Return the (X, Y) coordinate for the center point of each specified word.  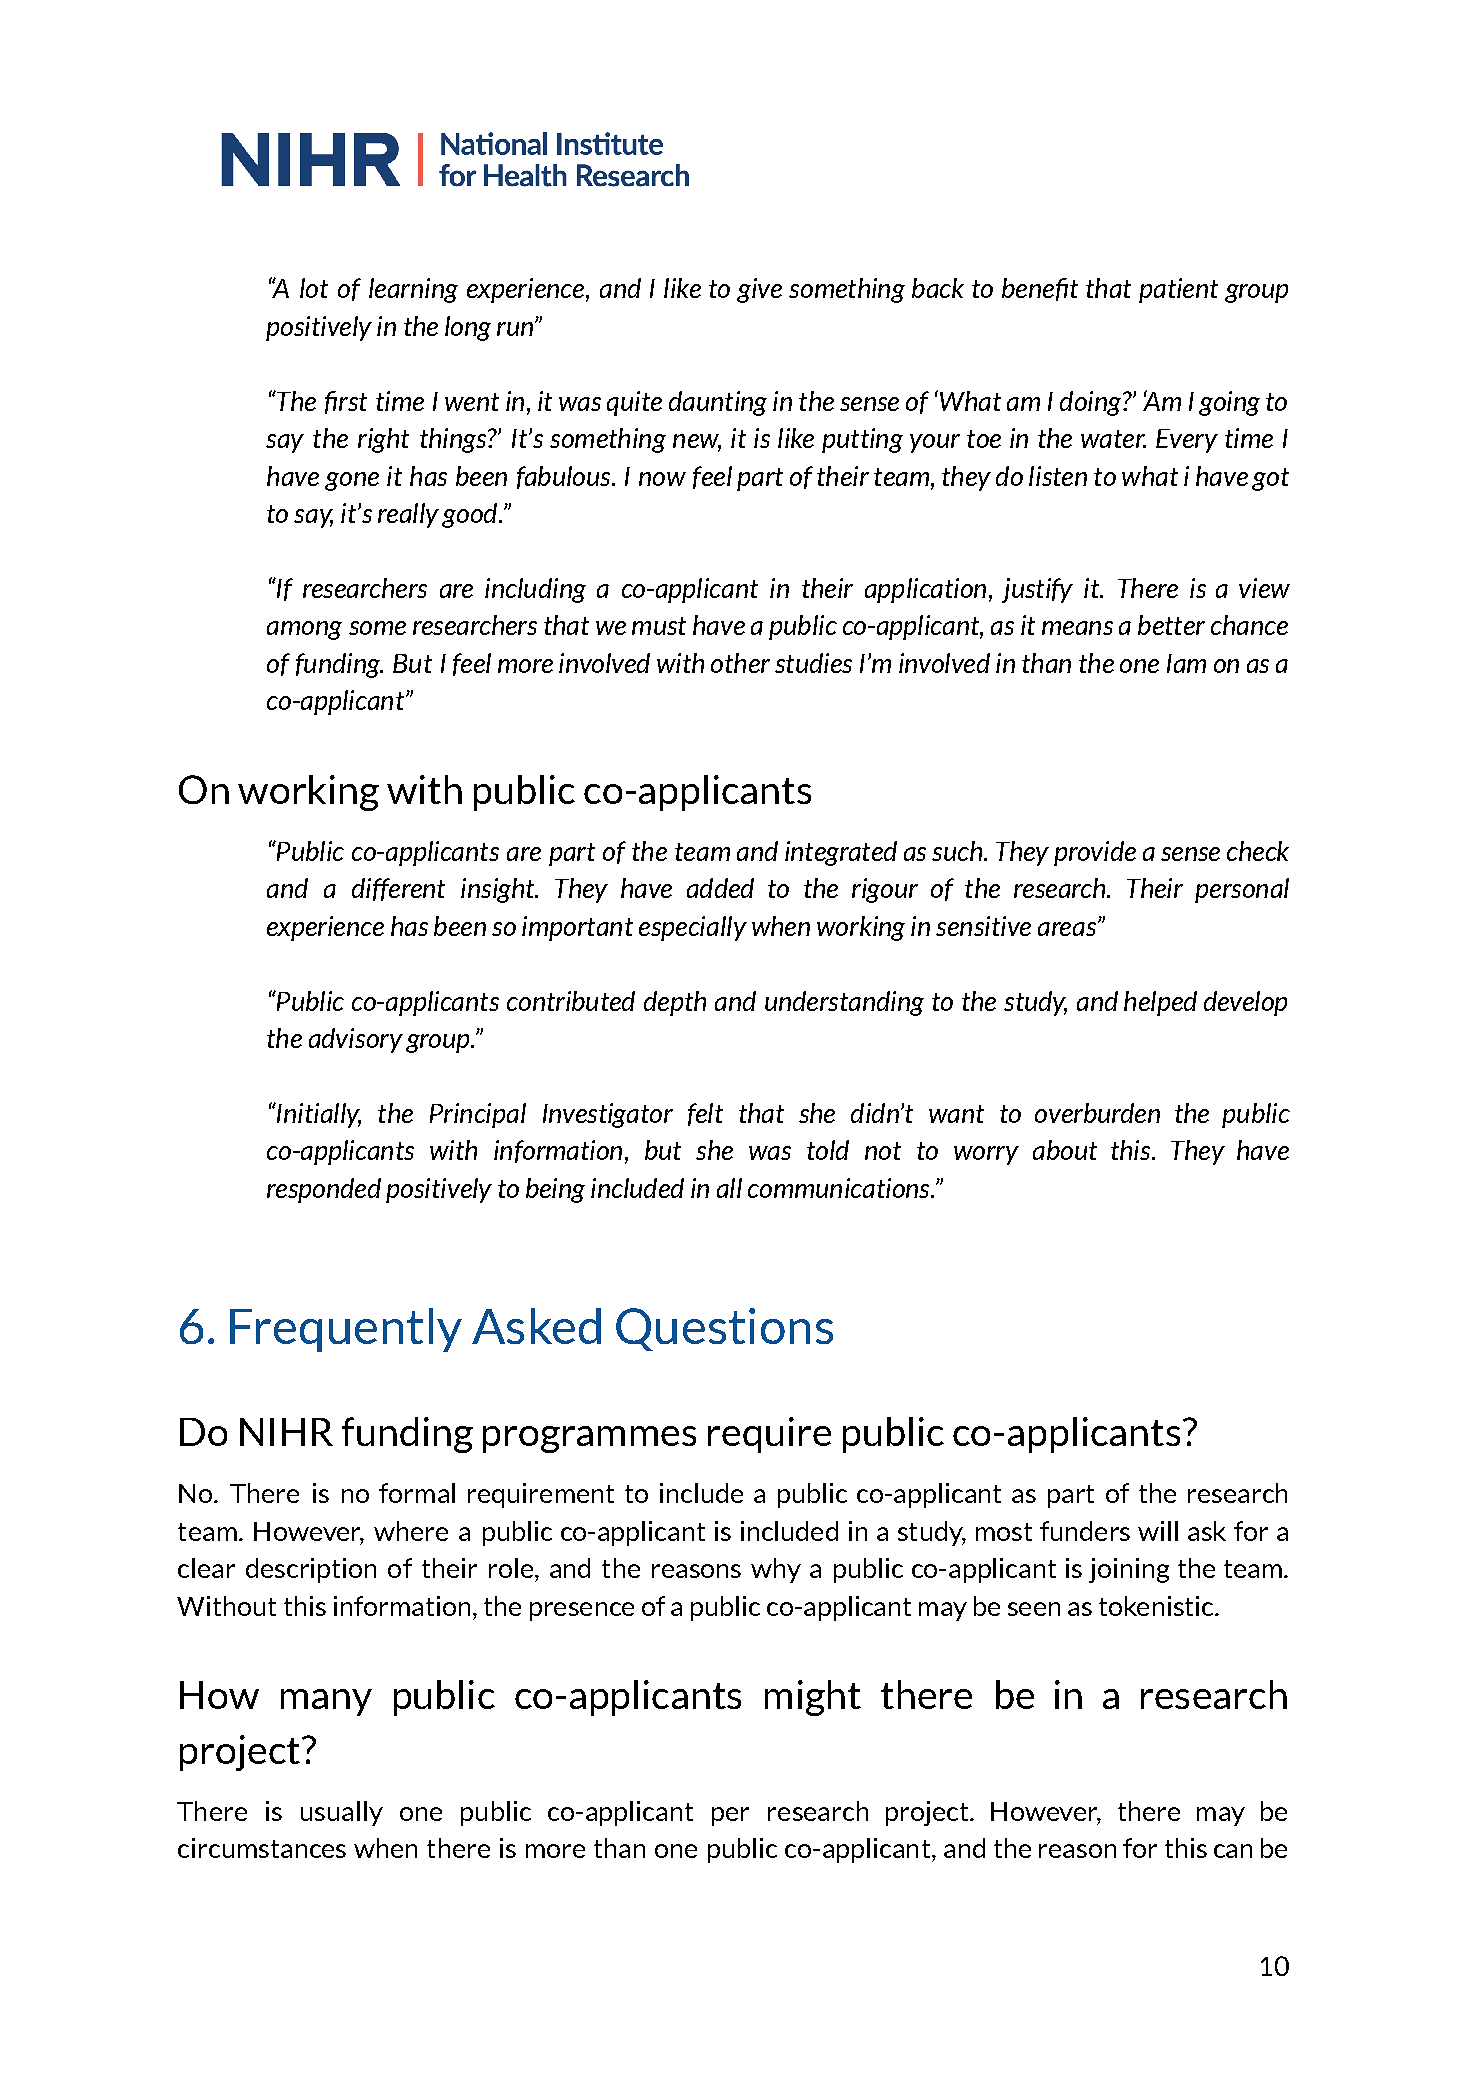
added (720, 888)
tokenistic (1157, 1606)
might (813, 1698)
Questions (724, 1329)
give (759, 290)
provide (1095, 853)
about (1065, 1150)
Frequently (346, 1330)
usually (342, 1813)
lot (314, 288)
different (398, 889)
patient (1178, 290)
